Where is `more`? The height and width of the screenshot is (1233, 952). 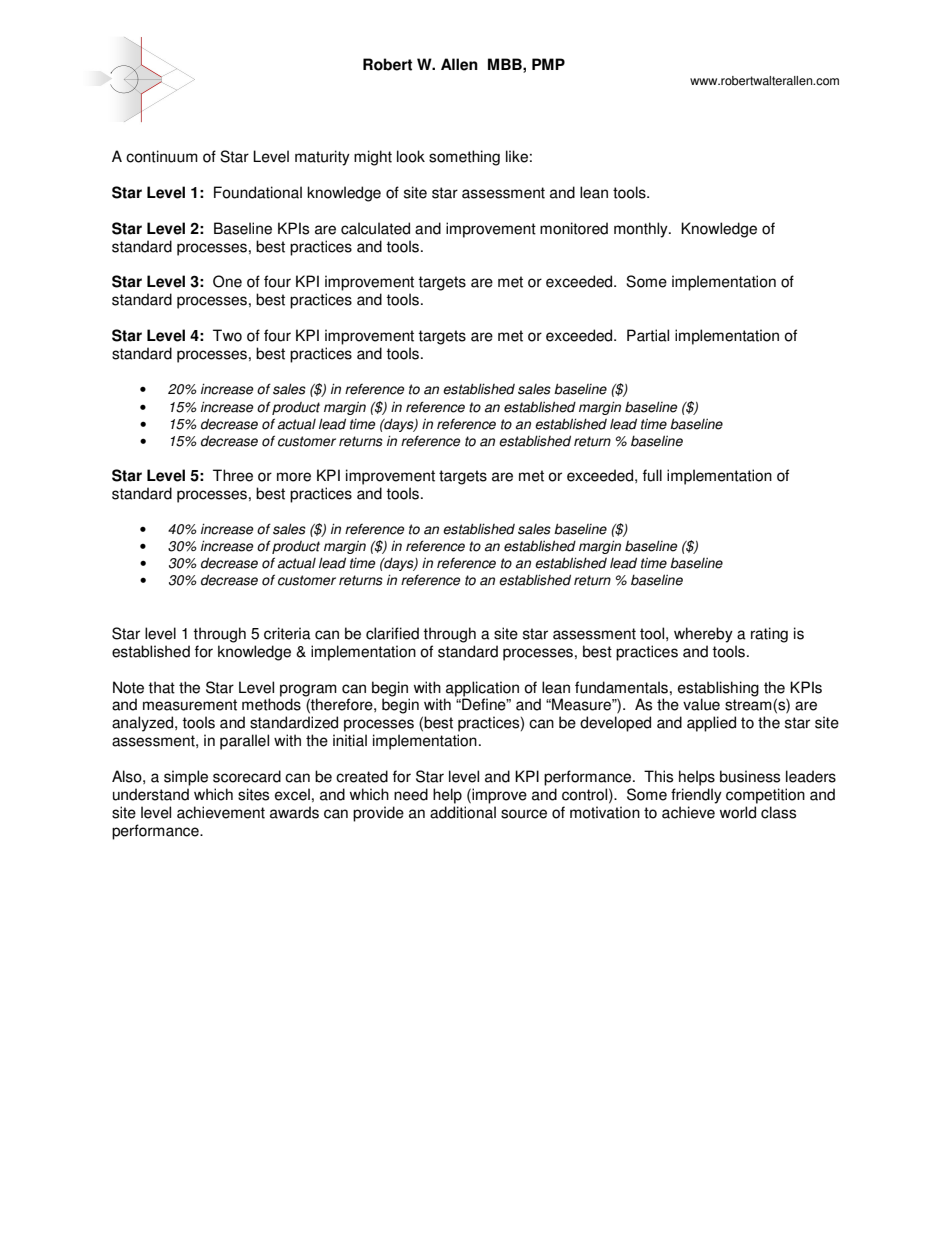
more is located at coordinates (294, 477).
